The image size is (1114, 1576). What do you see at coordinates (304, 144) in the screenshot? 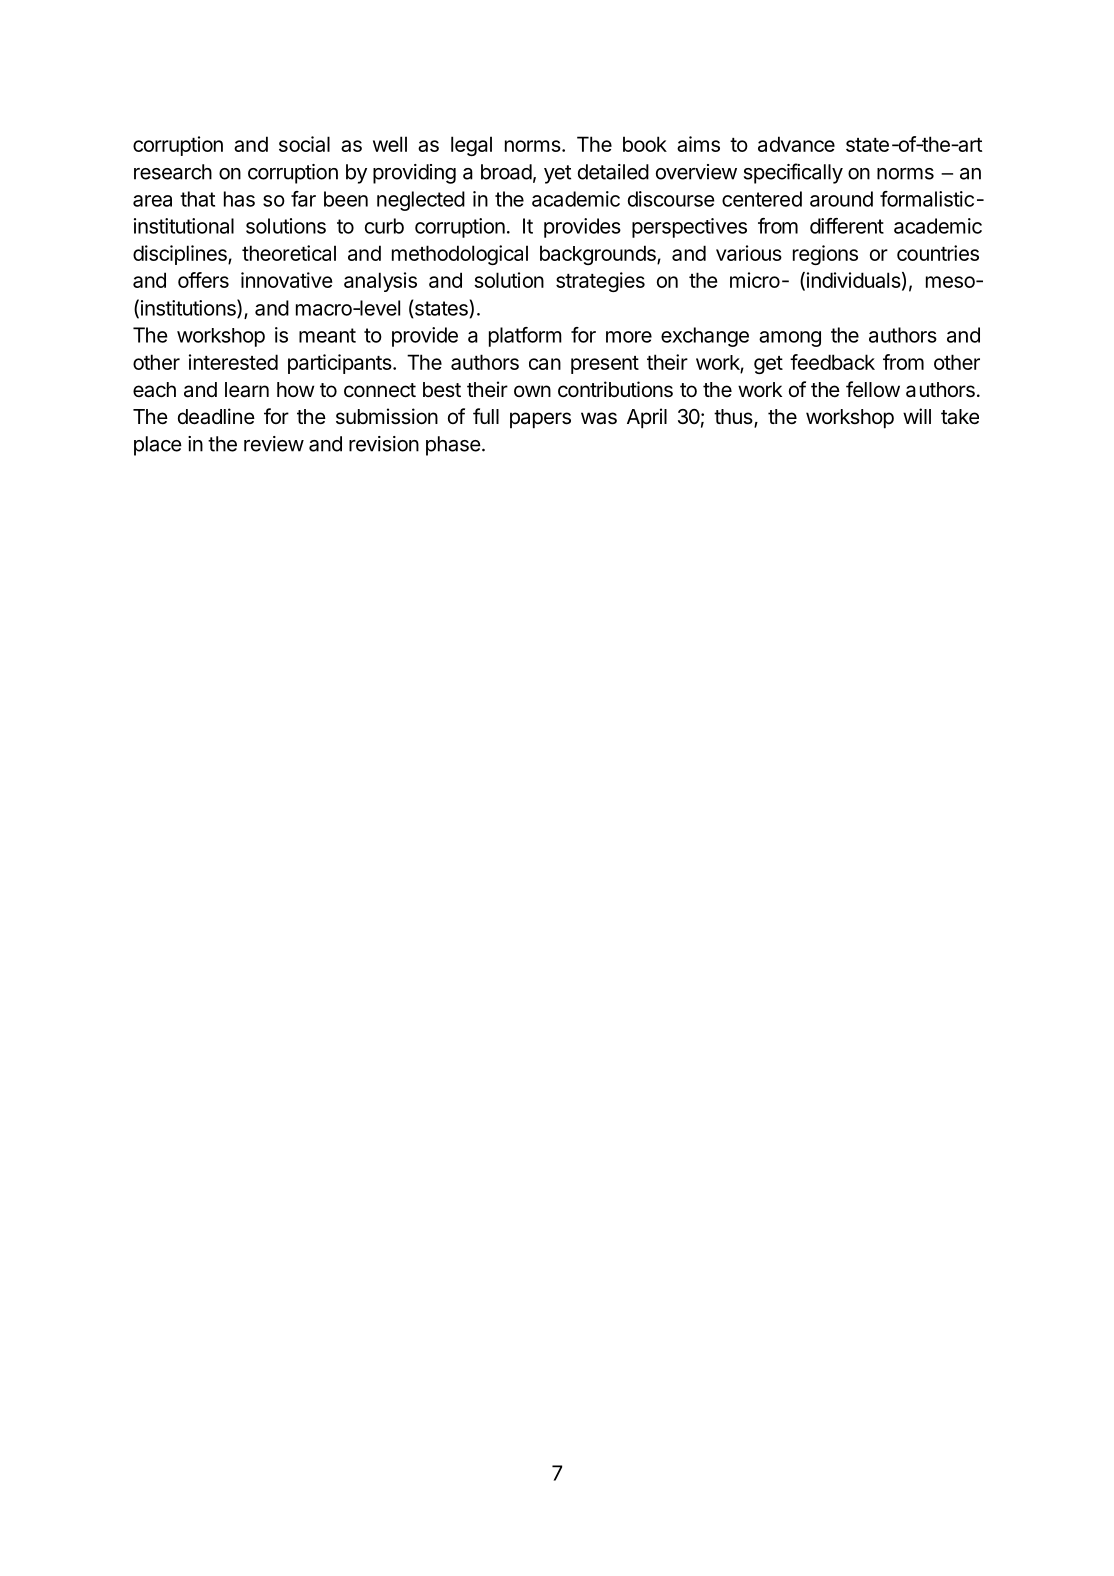
I see `social` at bounding box center [304, 144].
